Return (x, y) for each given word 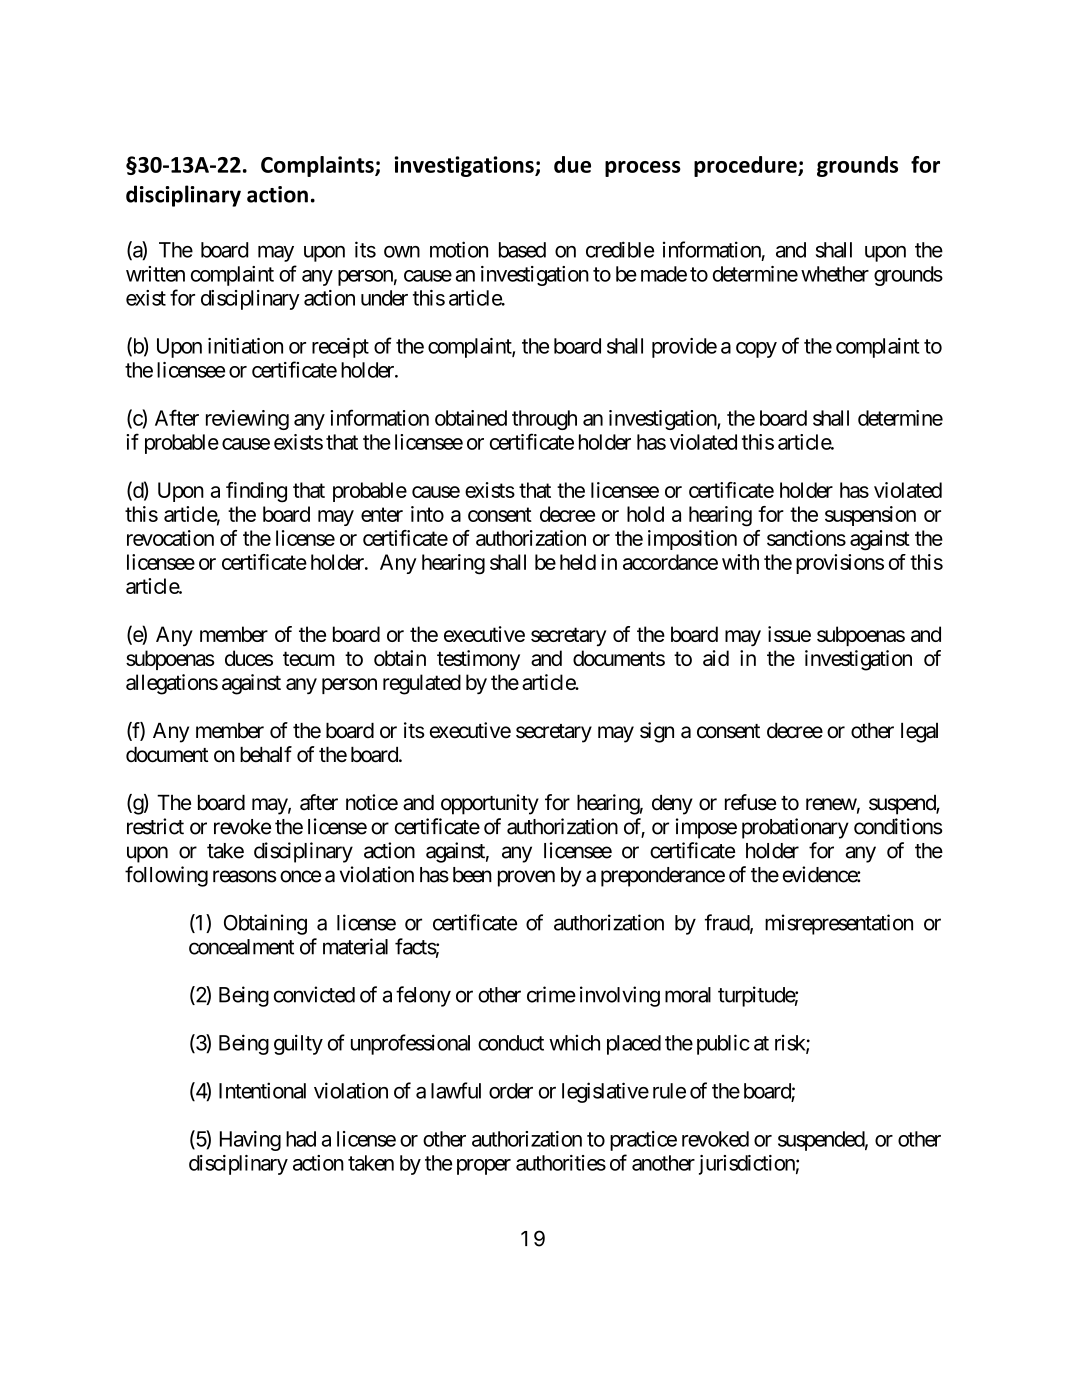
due (572, 164)
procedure (746, 166)
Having (250, 1141)
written (155, 274)
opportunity (490, 804)
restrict (155, 826)
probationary (795, 828)
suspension (870, 516)
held (578, 562)
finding (256, 492)
